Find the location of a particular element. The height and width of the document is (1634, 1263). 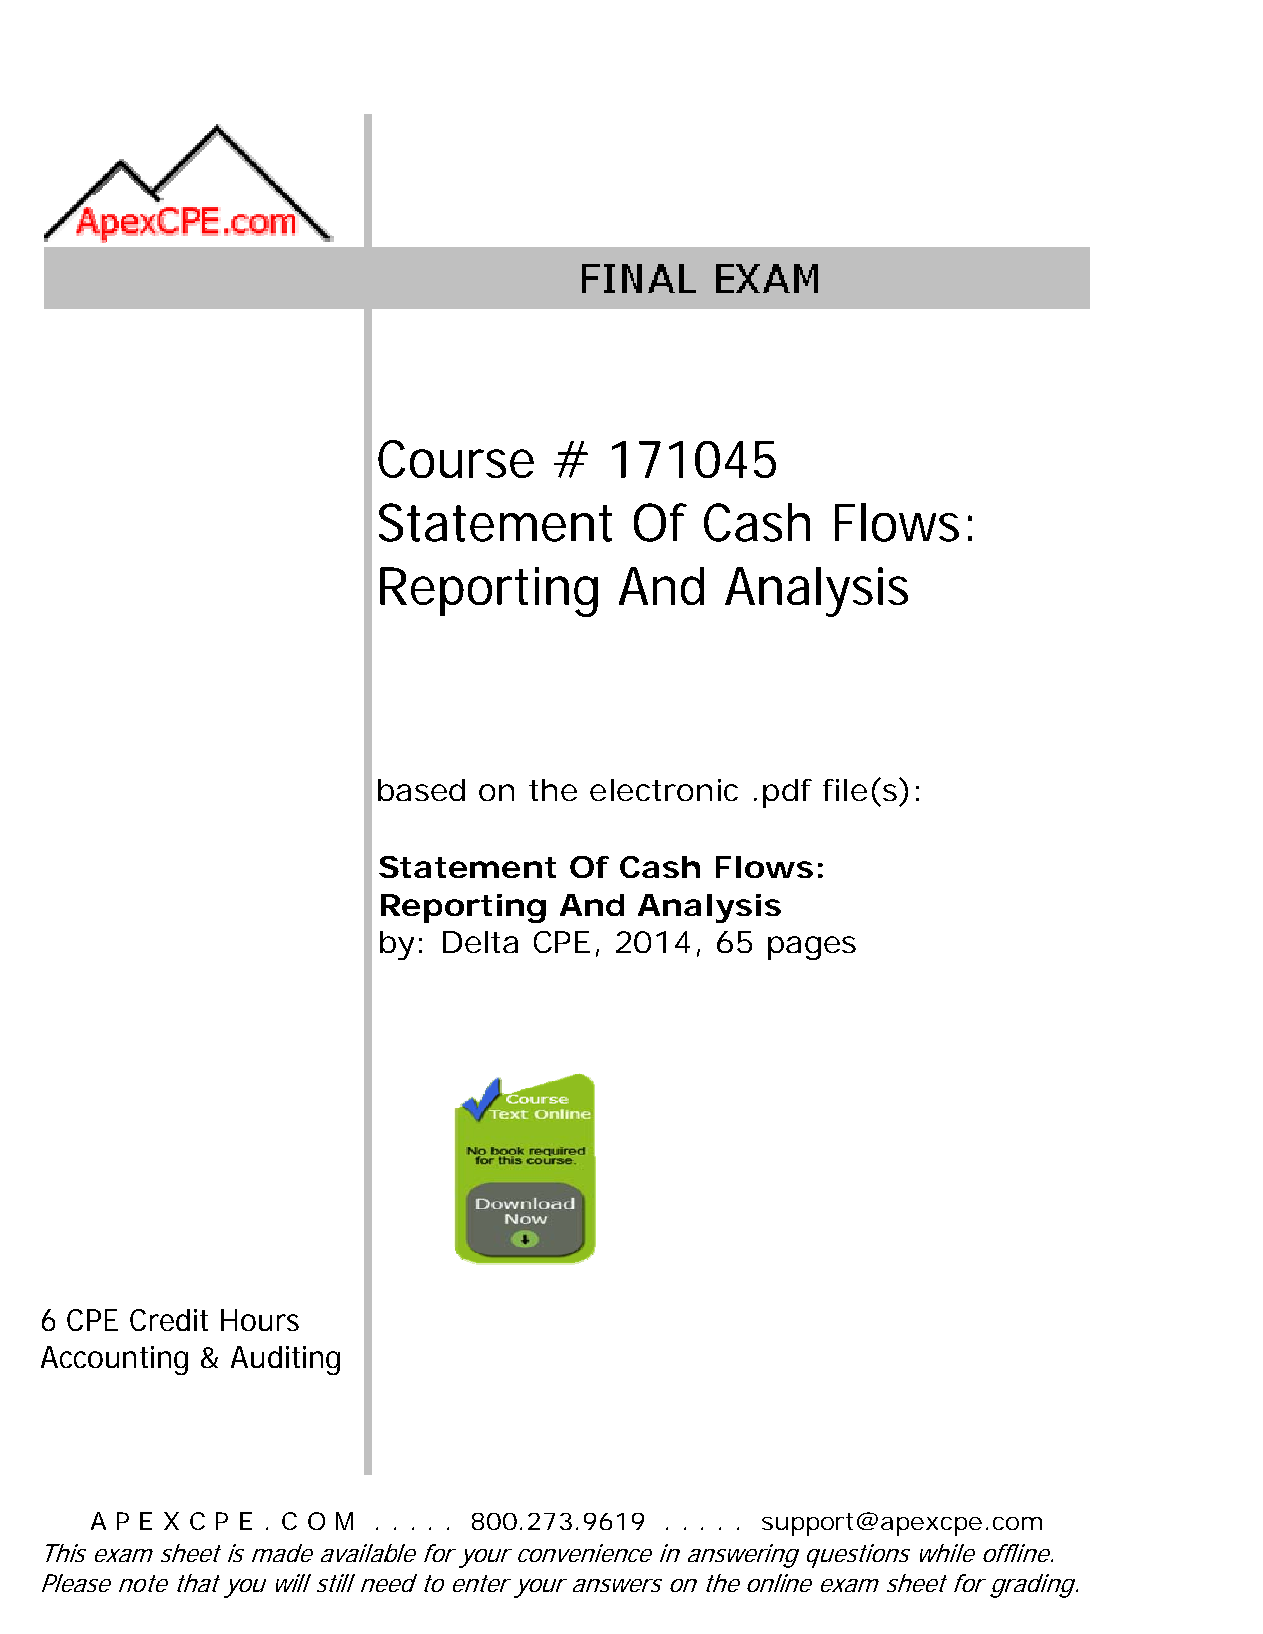

Auditing is located at coordinates (285, 1360).
